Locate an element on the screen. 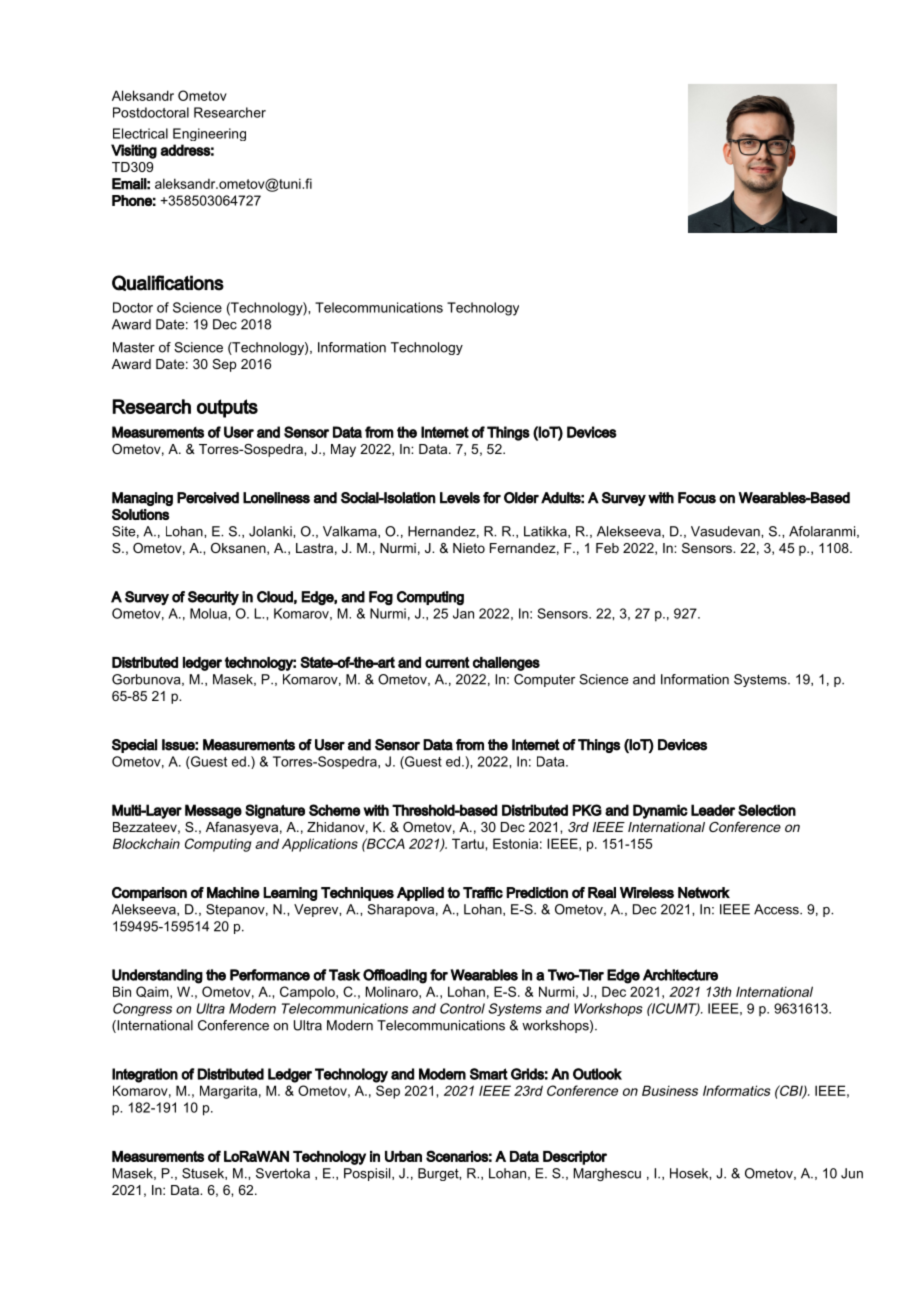  Selection is located at coordinates (767, 810).
